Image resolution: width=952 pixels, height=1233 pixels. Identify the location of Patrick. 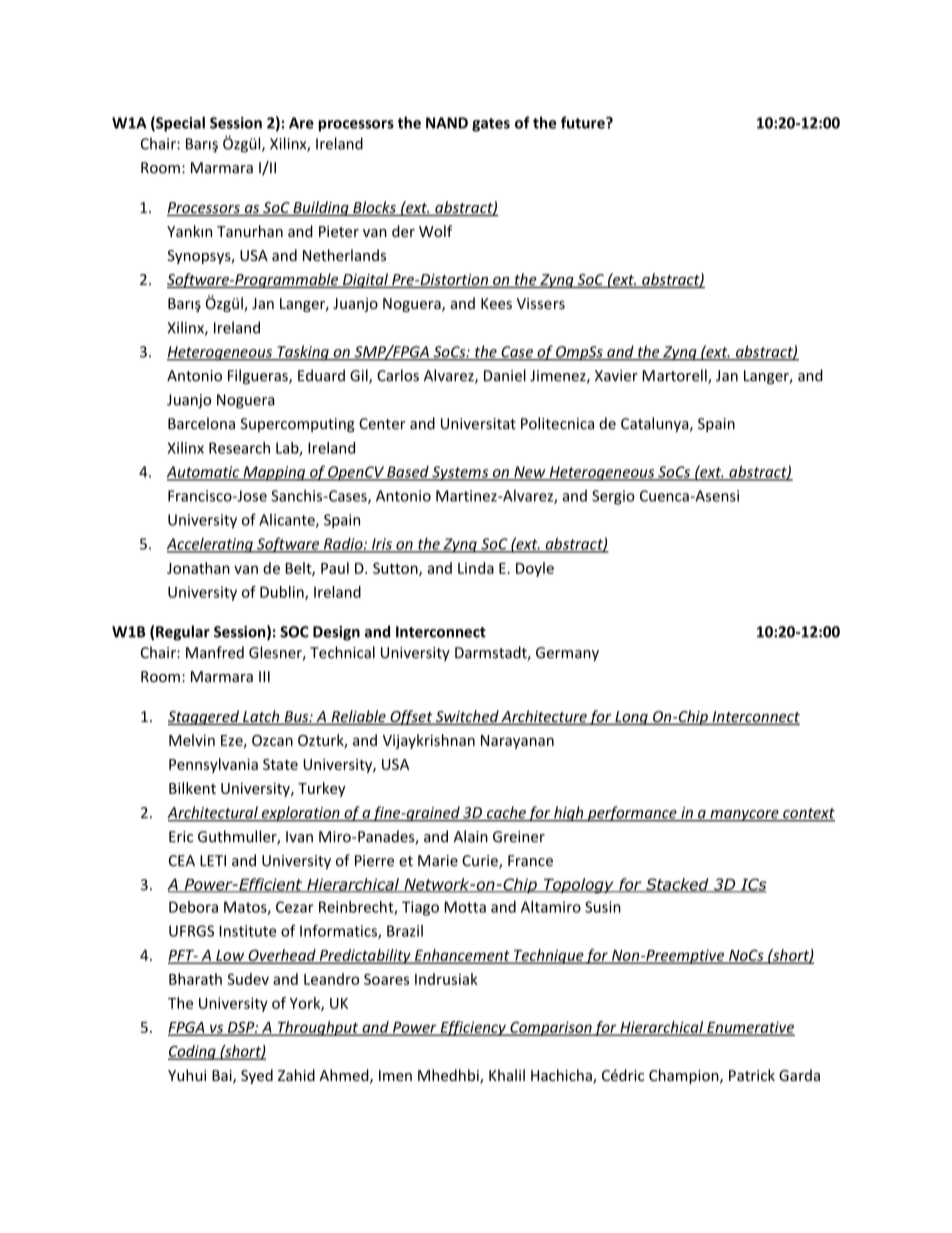
(752, 1075).
